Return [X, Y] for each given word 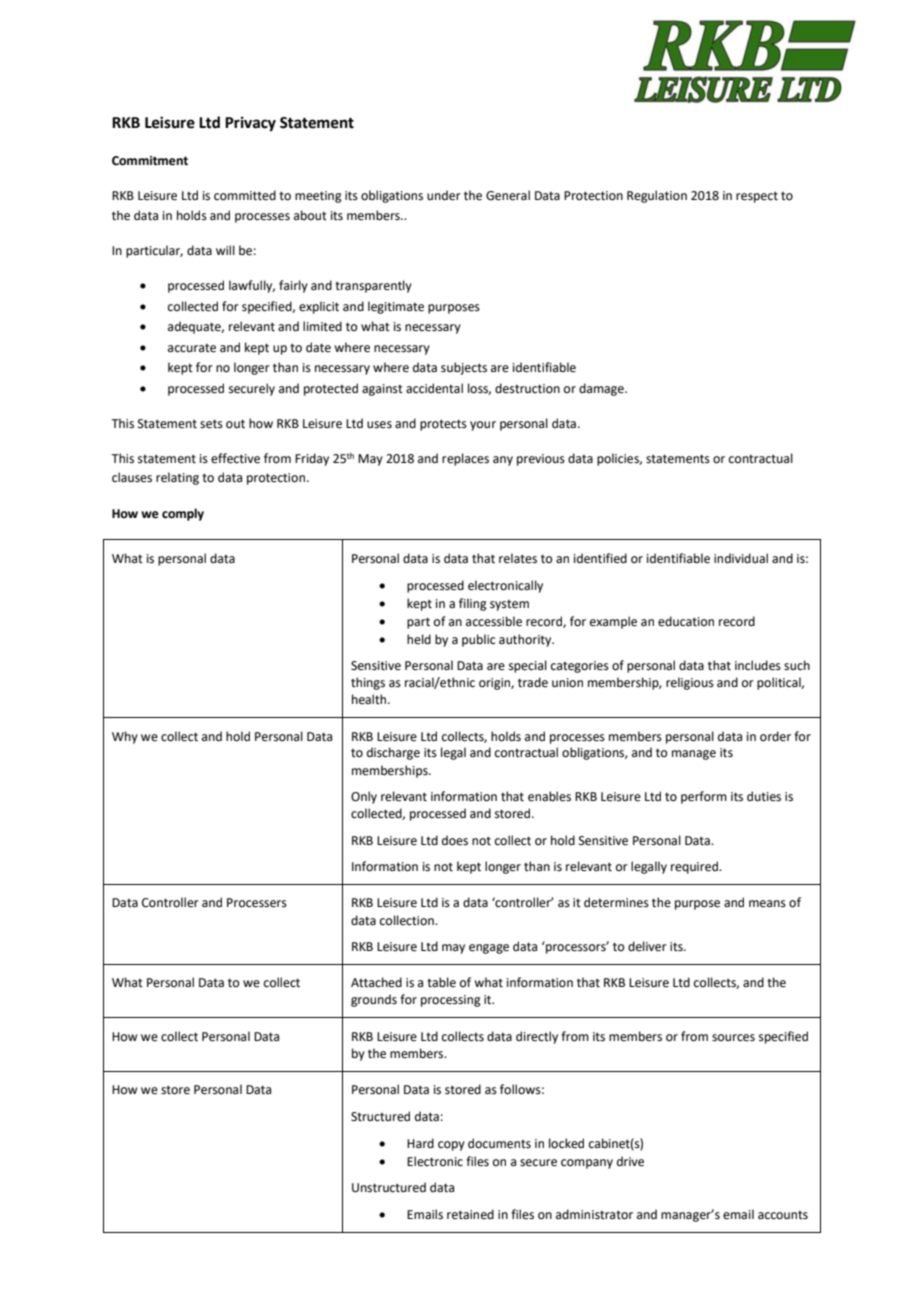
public [478, 640]
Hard [420, 1143]
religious [690, 683]
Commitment [150, 161]
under [444, 195]
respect [757, 197]
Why [125, 737]
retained [470, 1214]
